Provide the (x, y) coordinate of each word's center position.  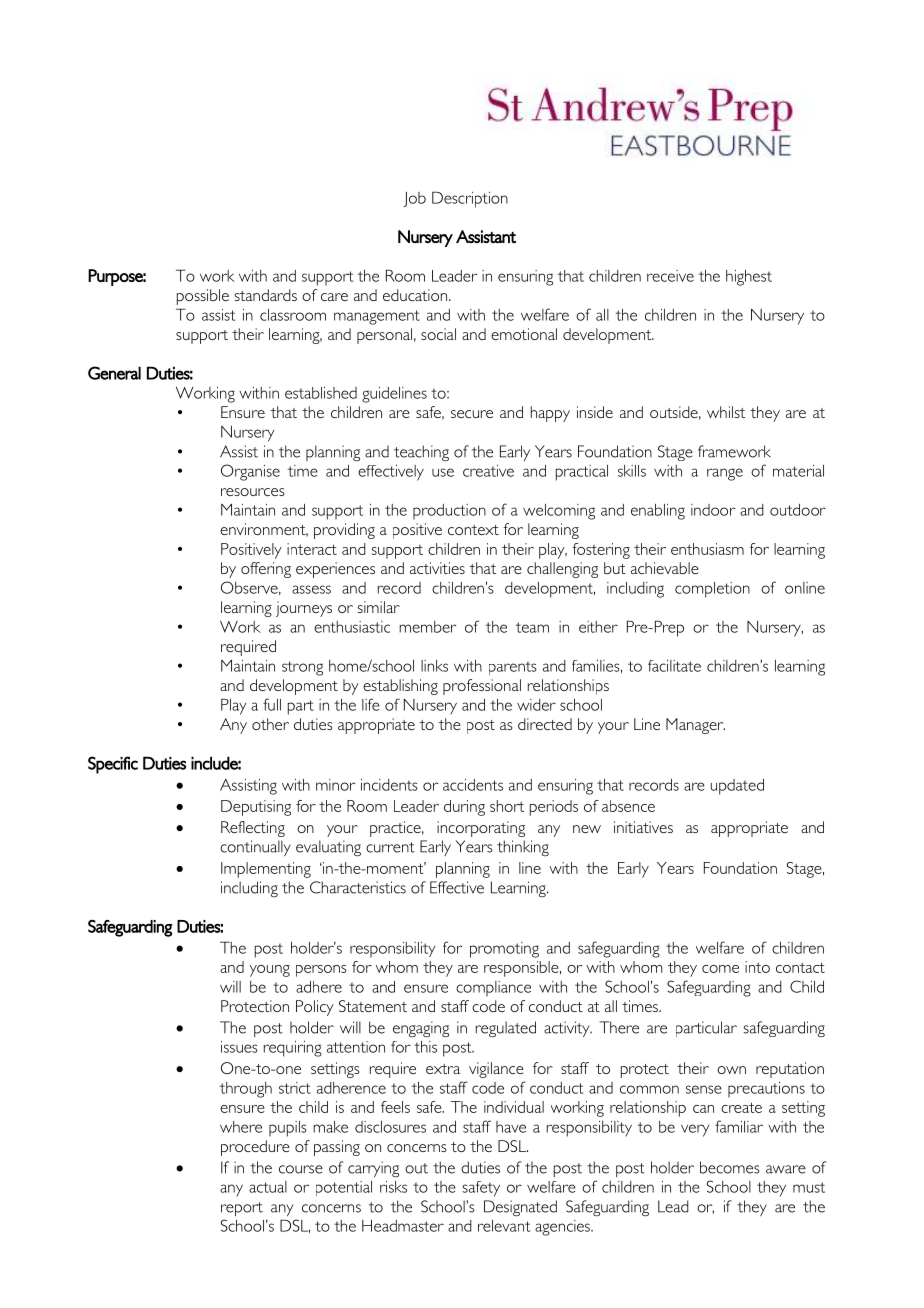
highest (749, 278)
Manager (695, 726)
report (242, 1209)
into (757, 967)
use (443, 472)
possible (203, 297)
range (725, 474)
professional (482, 687)
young (270, 971)
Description (470, 199)
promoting (504, 950)
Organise (250, 472)
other (270, 724)
